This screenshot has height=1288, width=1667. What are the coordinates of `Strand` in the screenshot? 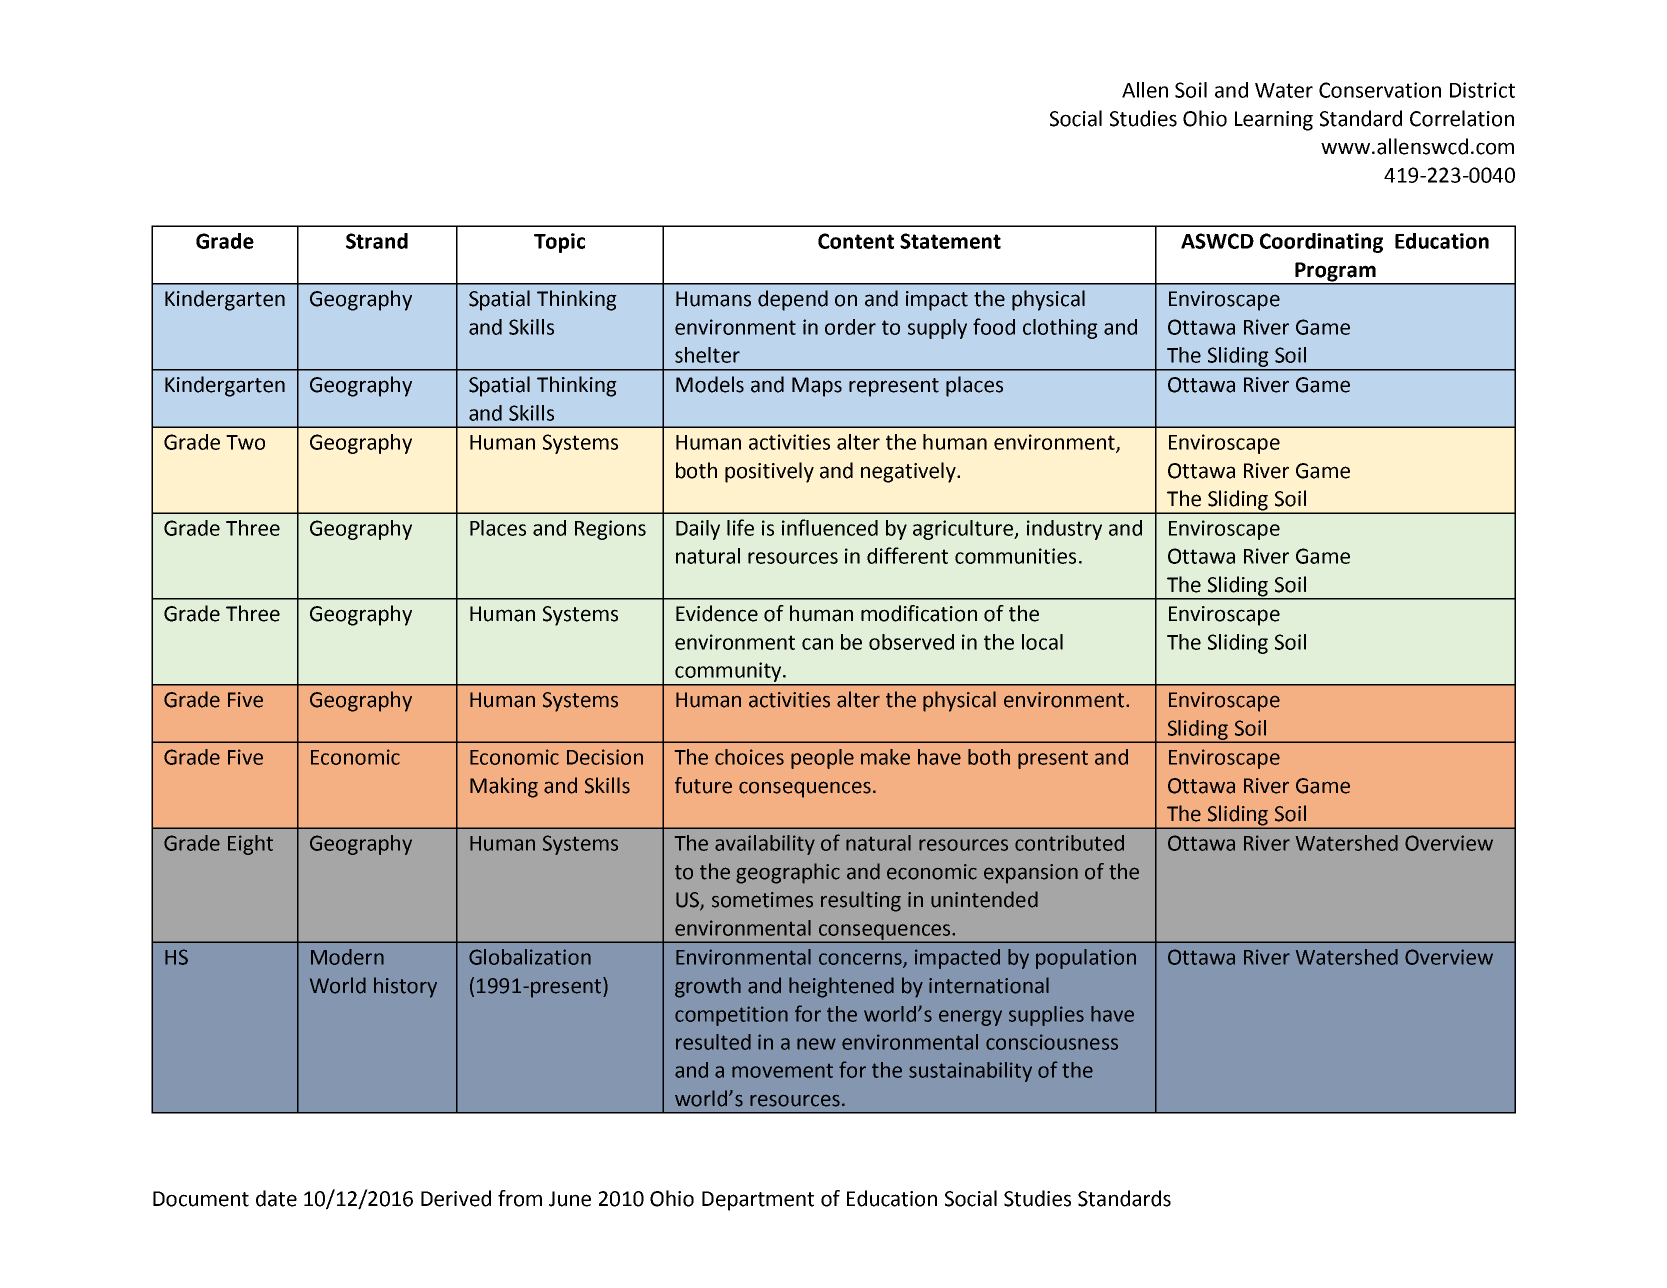 It's located at (377, 241).
